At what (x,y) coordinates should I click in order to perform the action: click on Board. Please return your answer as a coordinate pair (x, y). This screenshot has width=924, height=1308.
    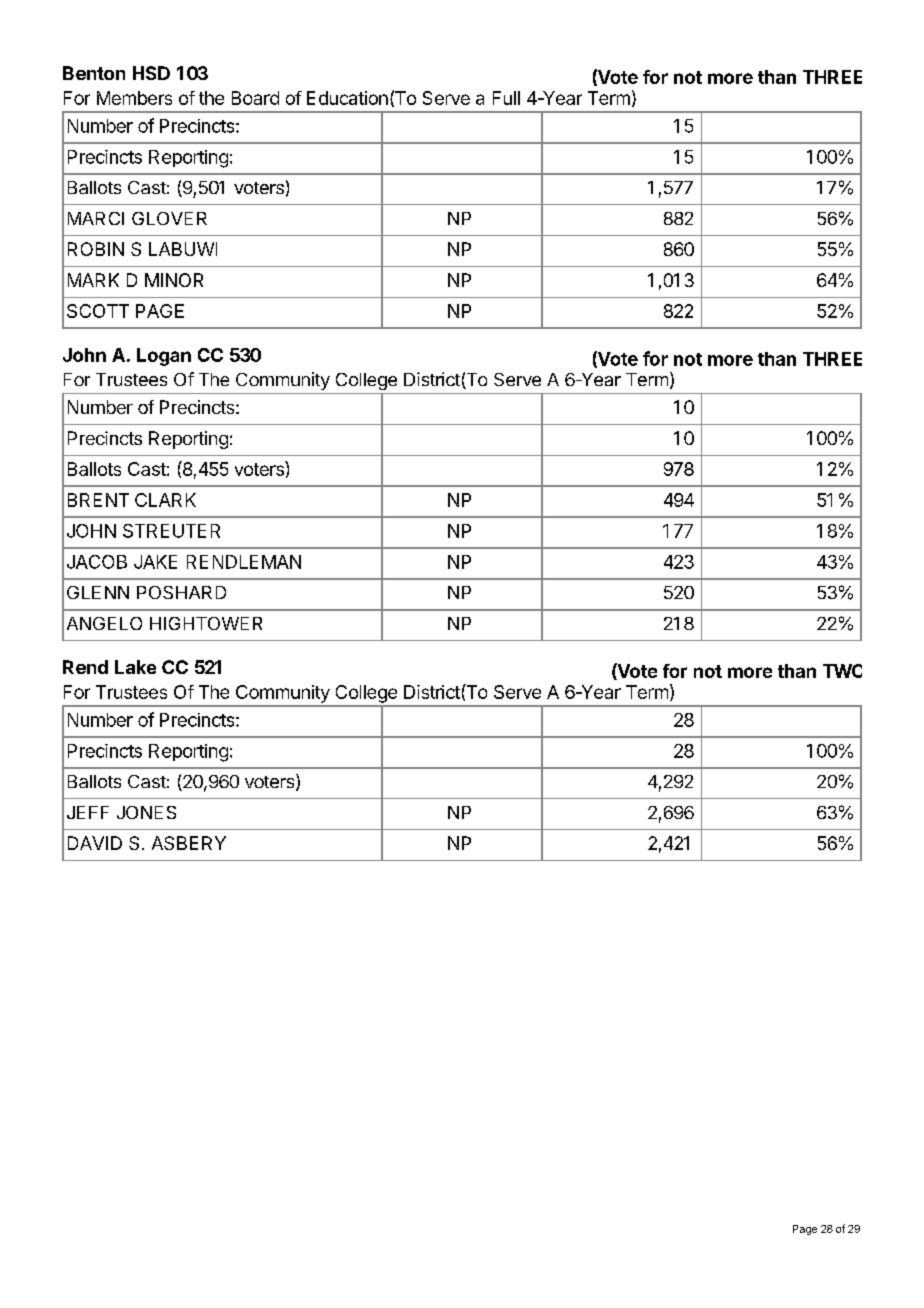
    Looking at the image, I should click on (255, 98).
